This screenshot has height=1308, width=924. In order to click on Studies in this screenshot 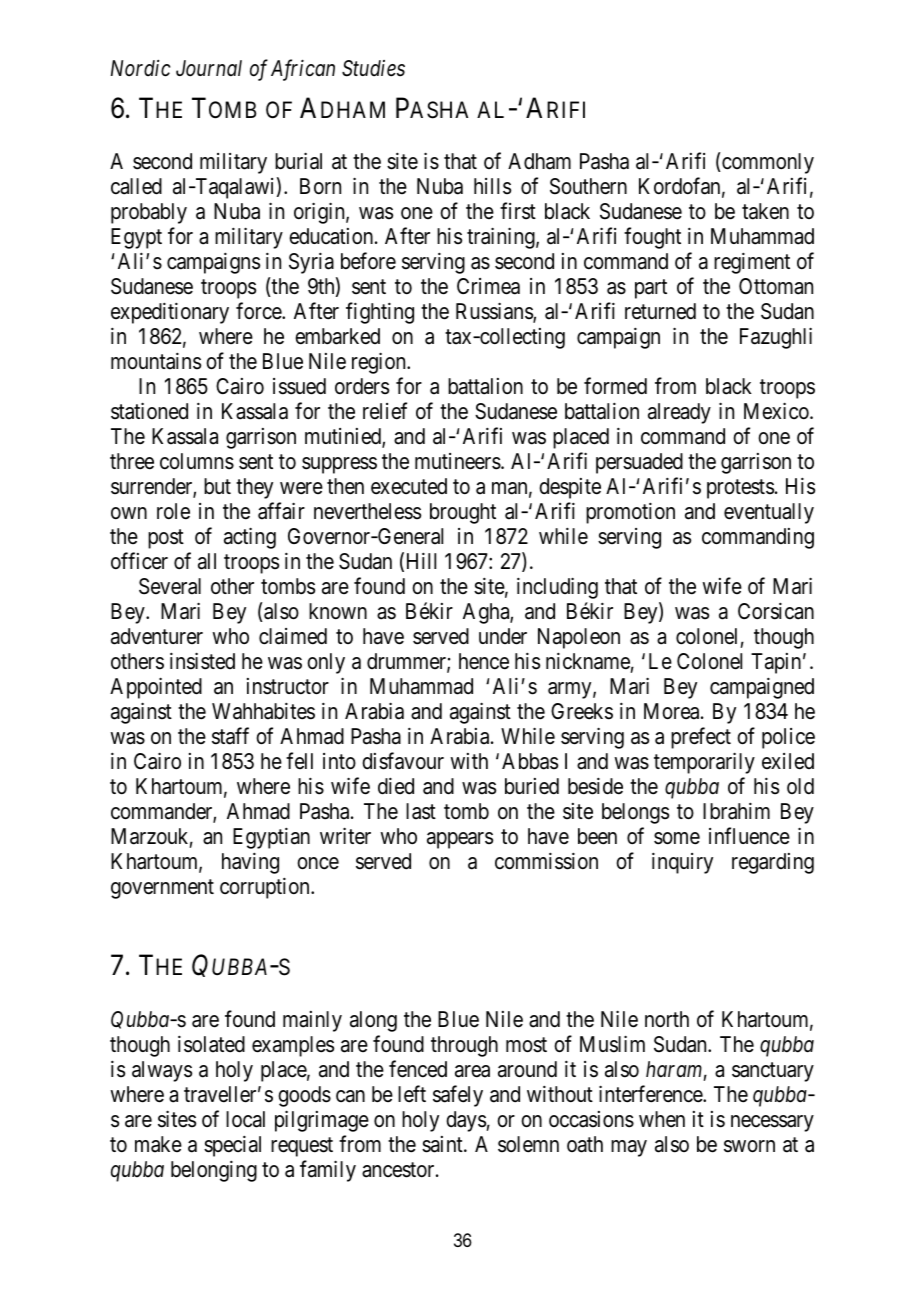, I will do `click(373, 68)`.
